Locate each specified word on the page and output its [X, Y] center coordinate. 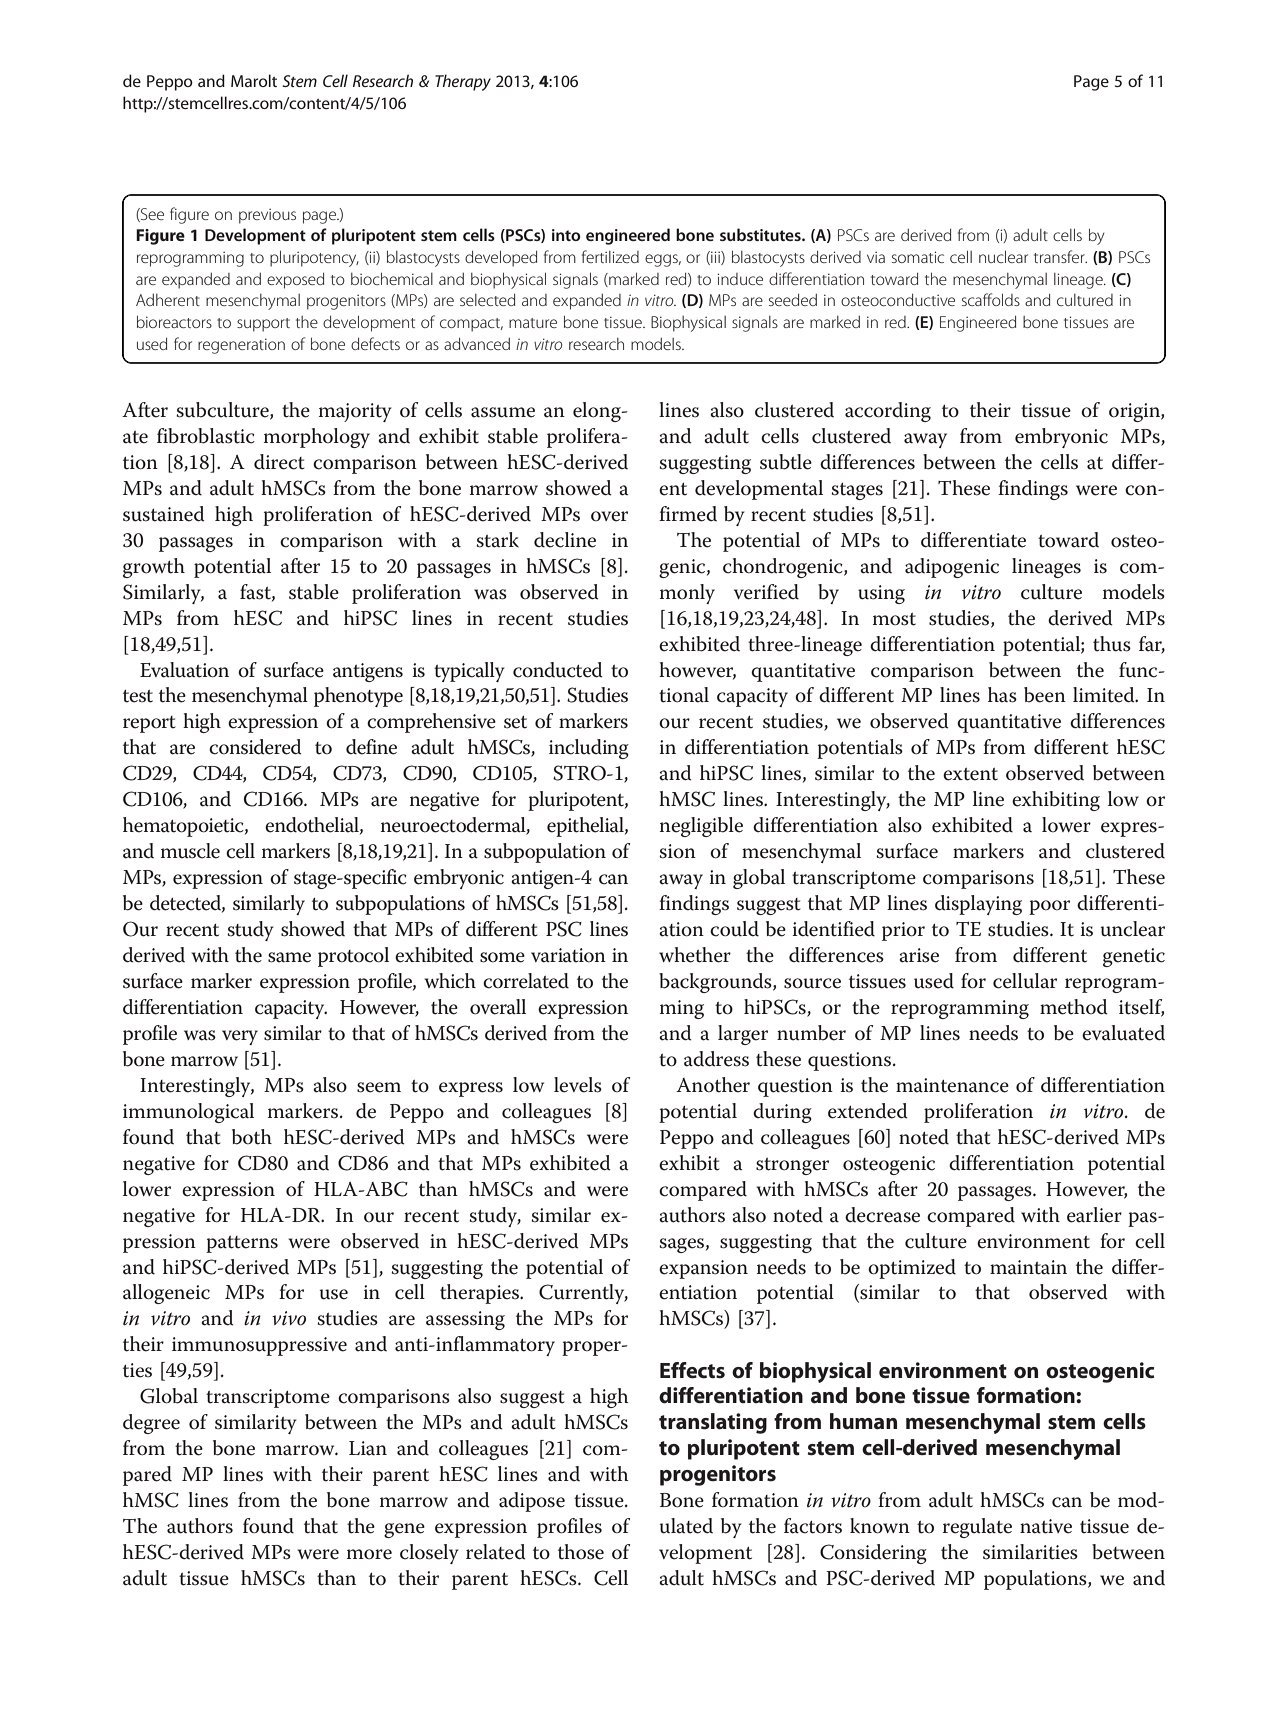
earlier [1094, 1215]
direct [279, 462]
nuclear [1003, 256]
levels [578, 1085]
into [566, 235]
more [369, 1554]
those [581, 1552]
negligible [701, 827]
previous [267, 216]
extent [970, 774]
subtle [786, 462]
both [252, 1137]
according [888, 412]
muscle [190, 851]
